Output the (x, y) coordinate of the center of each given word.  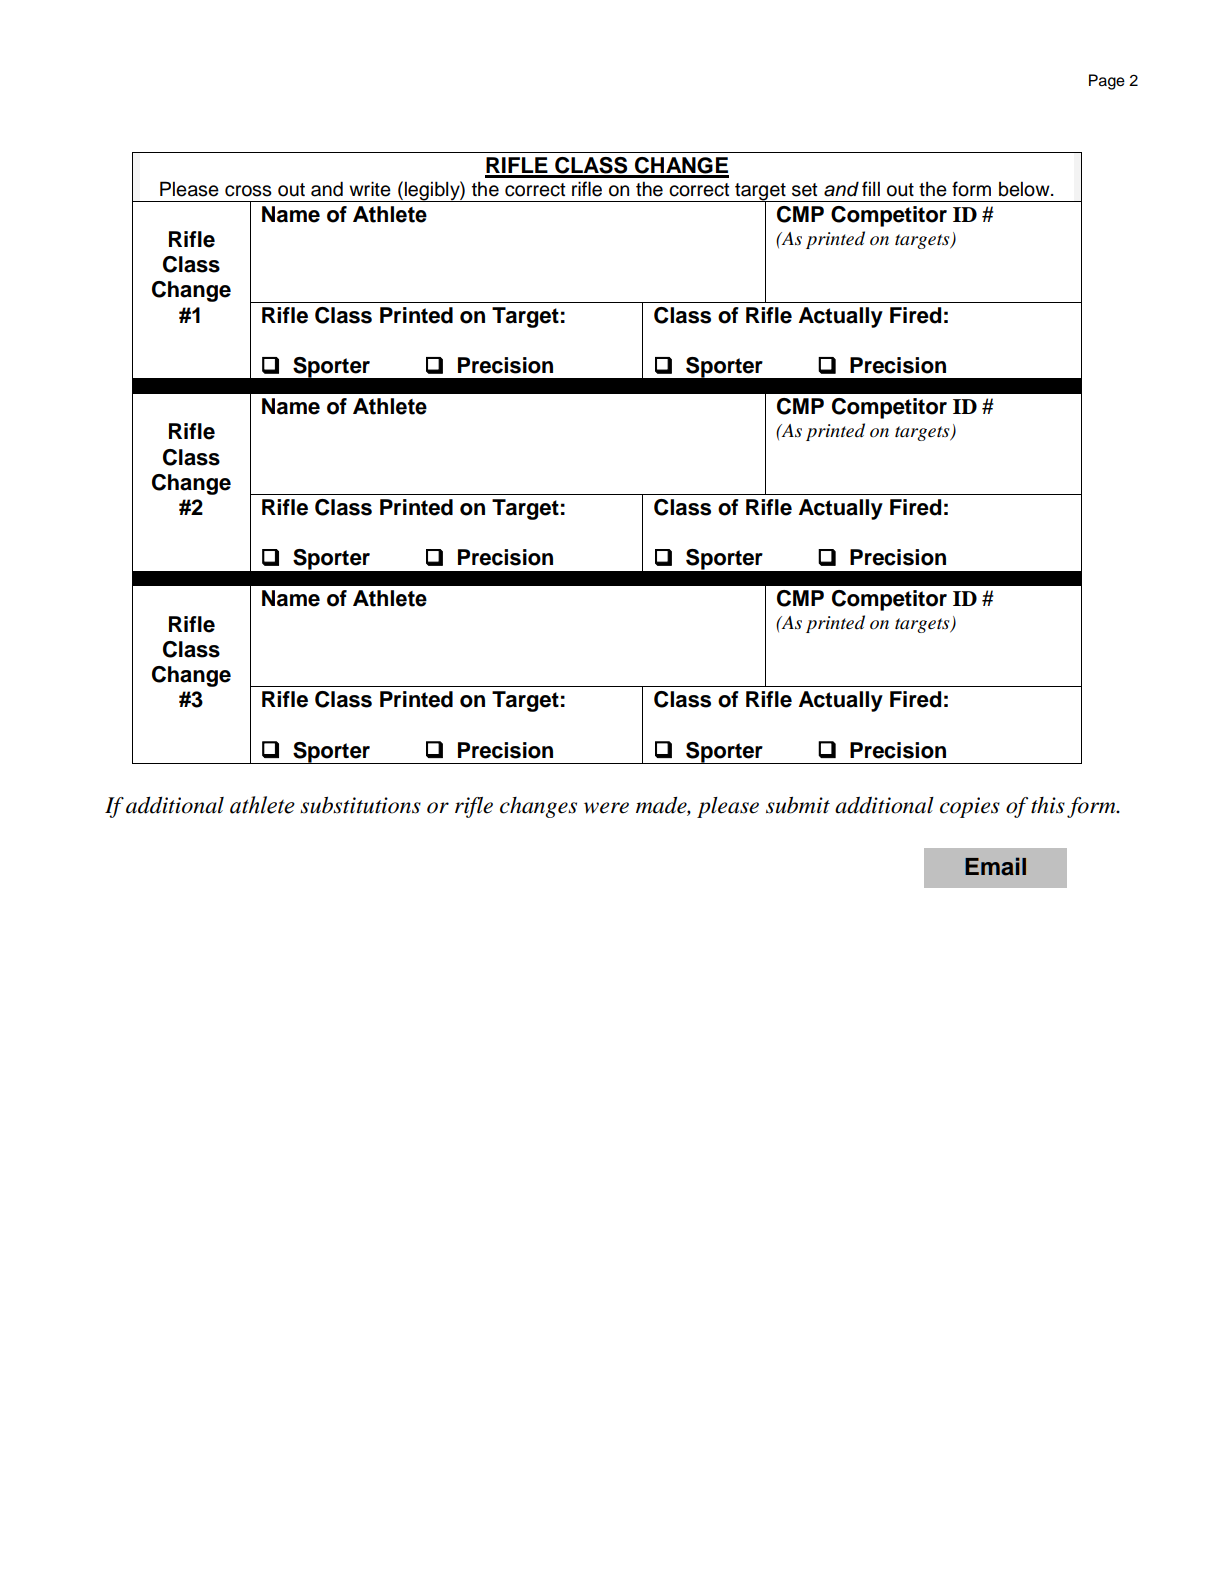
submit (798, 805)
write (370, 189)
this (1048, 805)
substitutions (360, 805)
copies (970, 807)
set (805, 190)
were (606, 808)
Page (1107, 82)
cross (248, 191)
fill (871, 188)
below (1025, 189)
